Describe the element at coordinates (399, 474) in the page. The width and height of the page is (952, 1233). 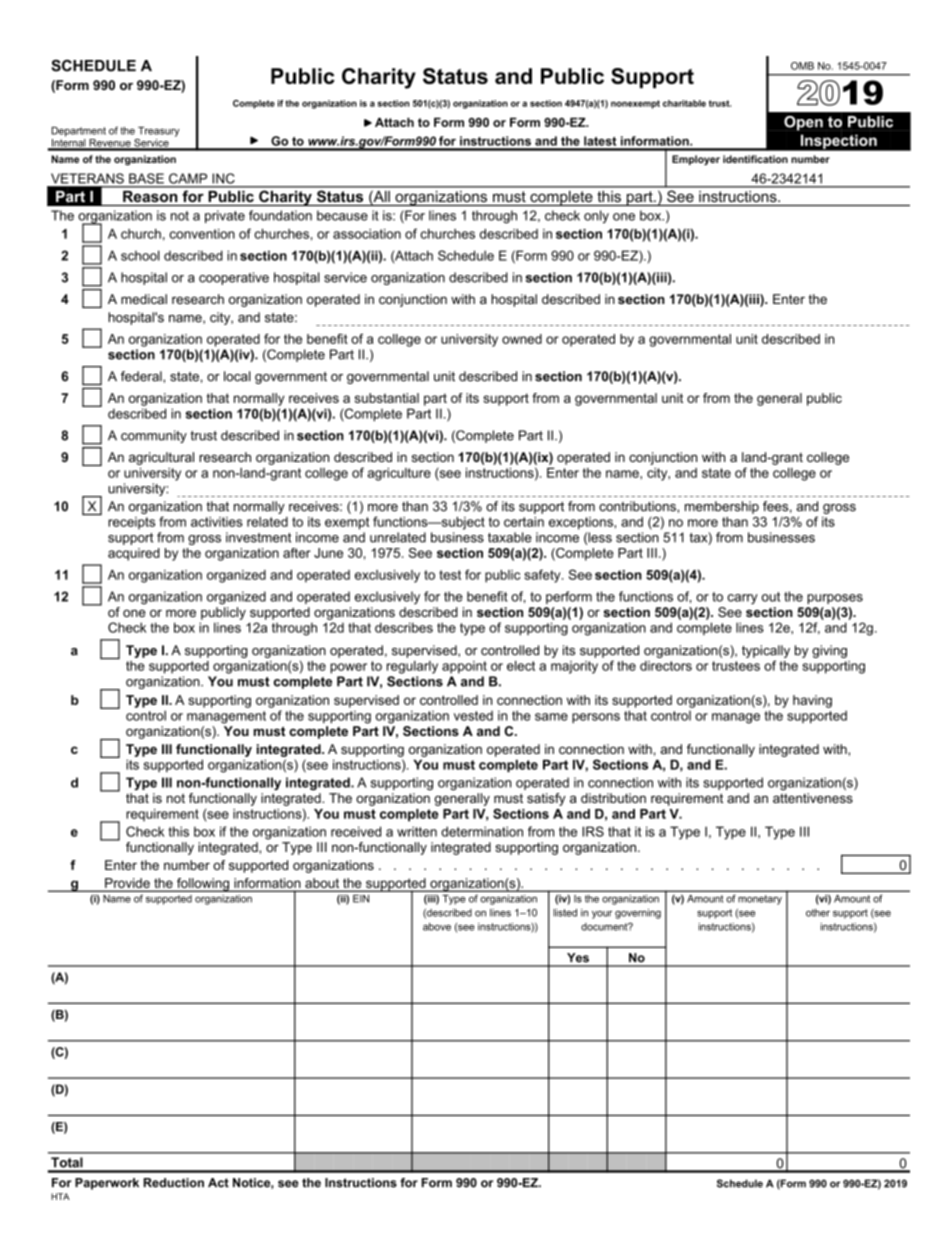
I see `agriculture` at that location.
